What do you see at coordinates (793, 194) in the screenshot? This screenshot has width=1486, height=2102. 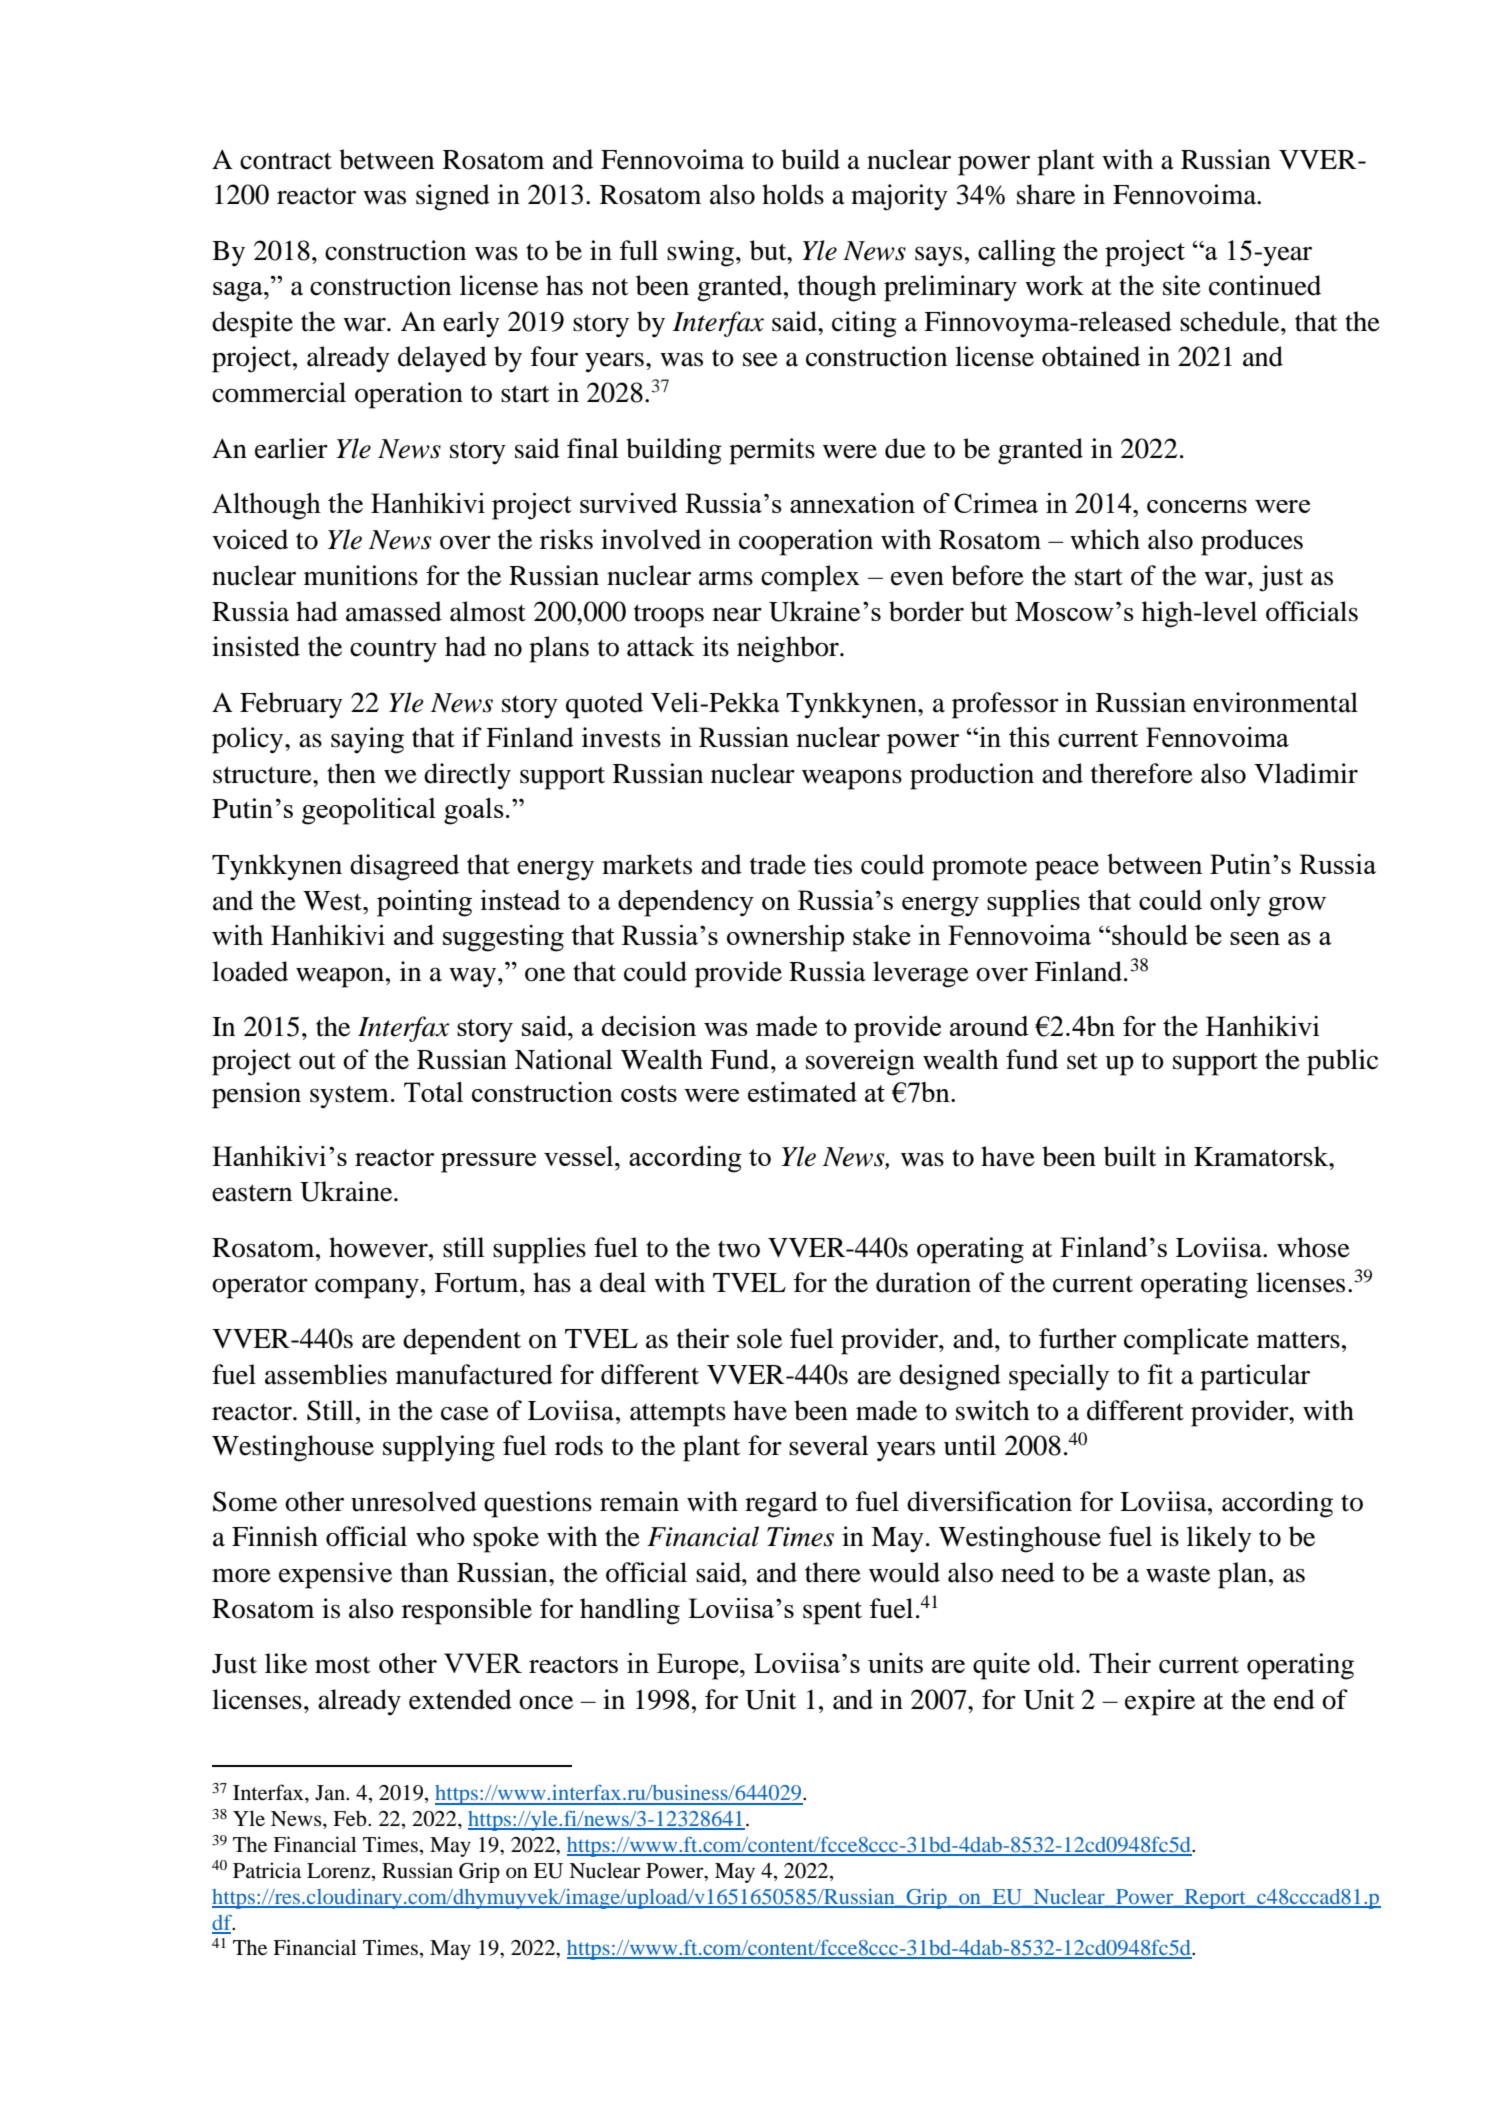 I see `holds` at bounding box center [793, 194].
